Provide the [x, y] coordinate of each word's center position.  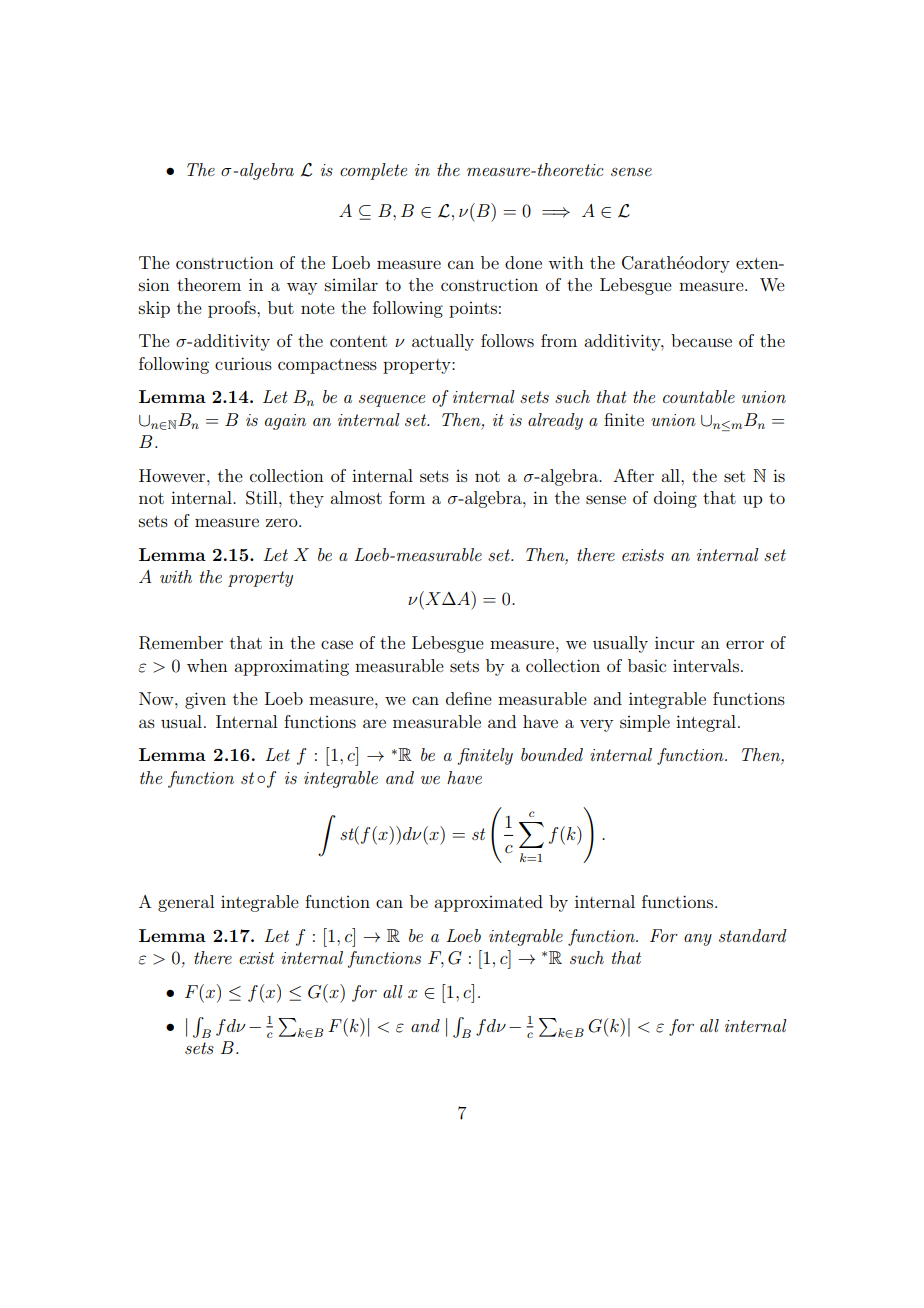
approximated [488, 903]
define [469, 698]
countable [699, 396]
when [207, 665]
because [701, 340]
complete [373, 171]
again [285, 422]
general [186, 903]
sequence [392, 401]
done [523, 262]
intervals [706, 665]
